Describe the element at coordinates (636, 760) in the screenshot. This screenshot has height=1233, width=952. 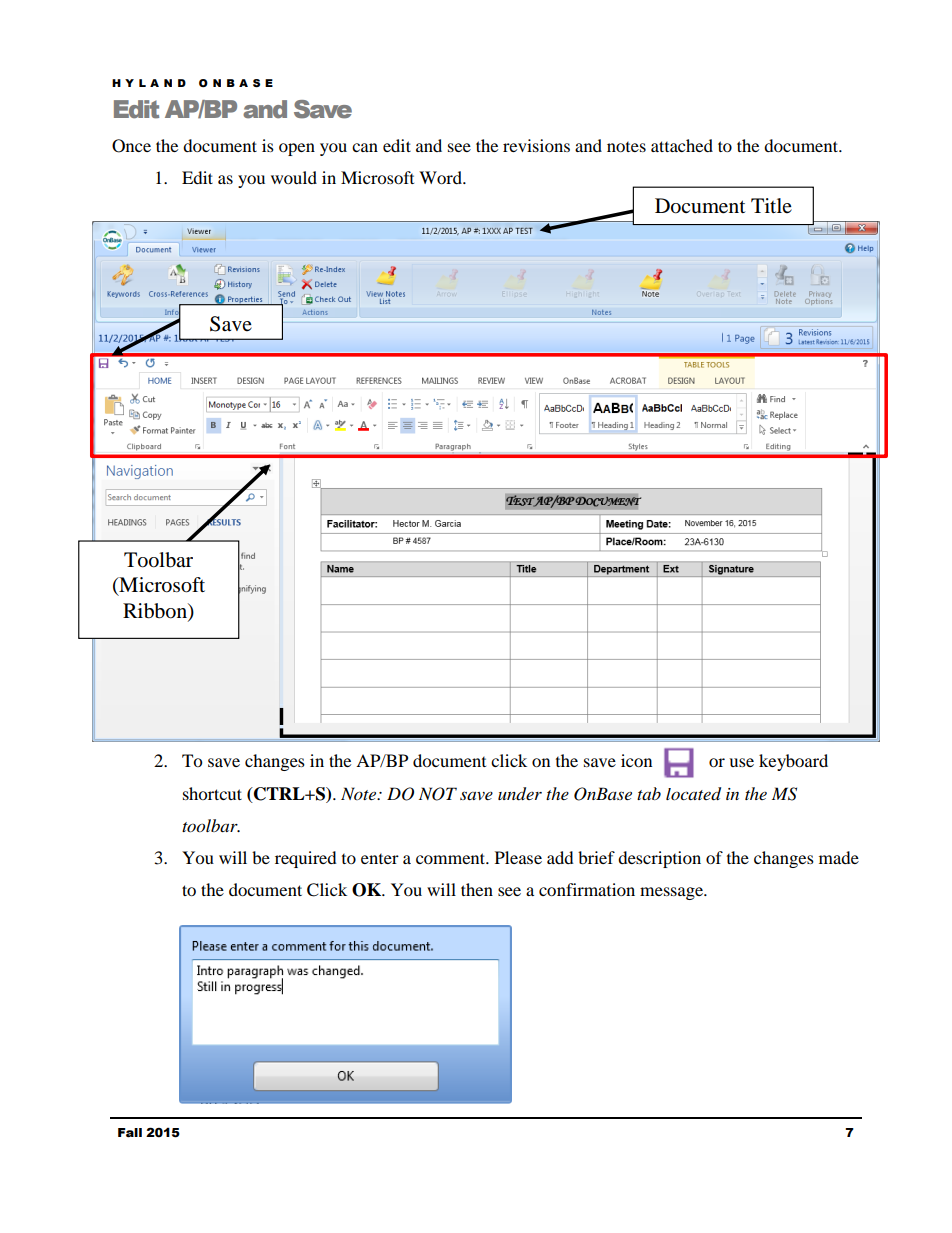
I see `icon` at that location.
